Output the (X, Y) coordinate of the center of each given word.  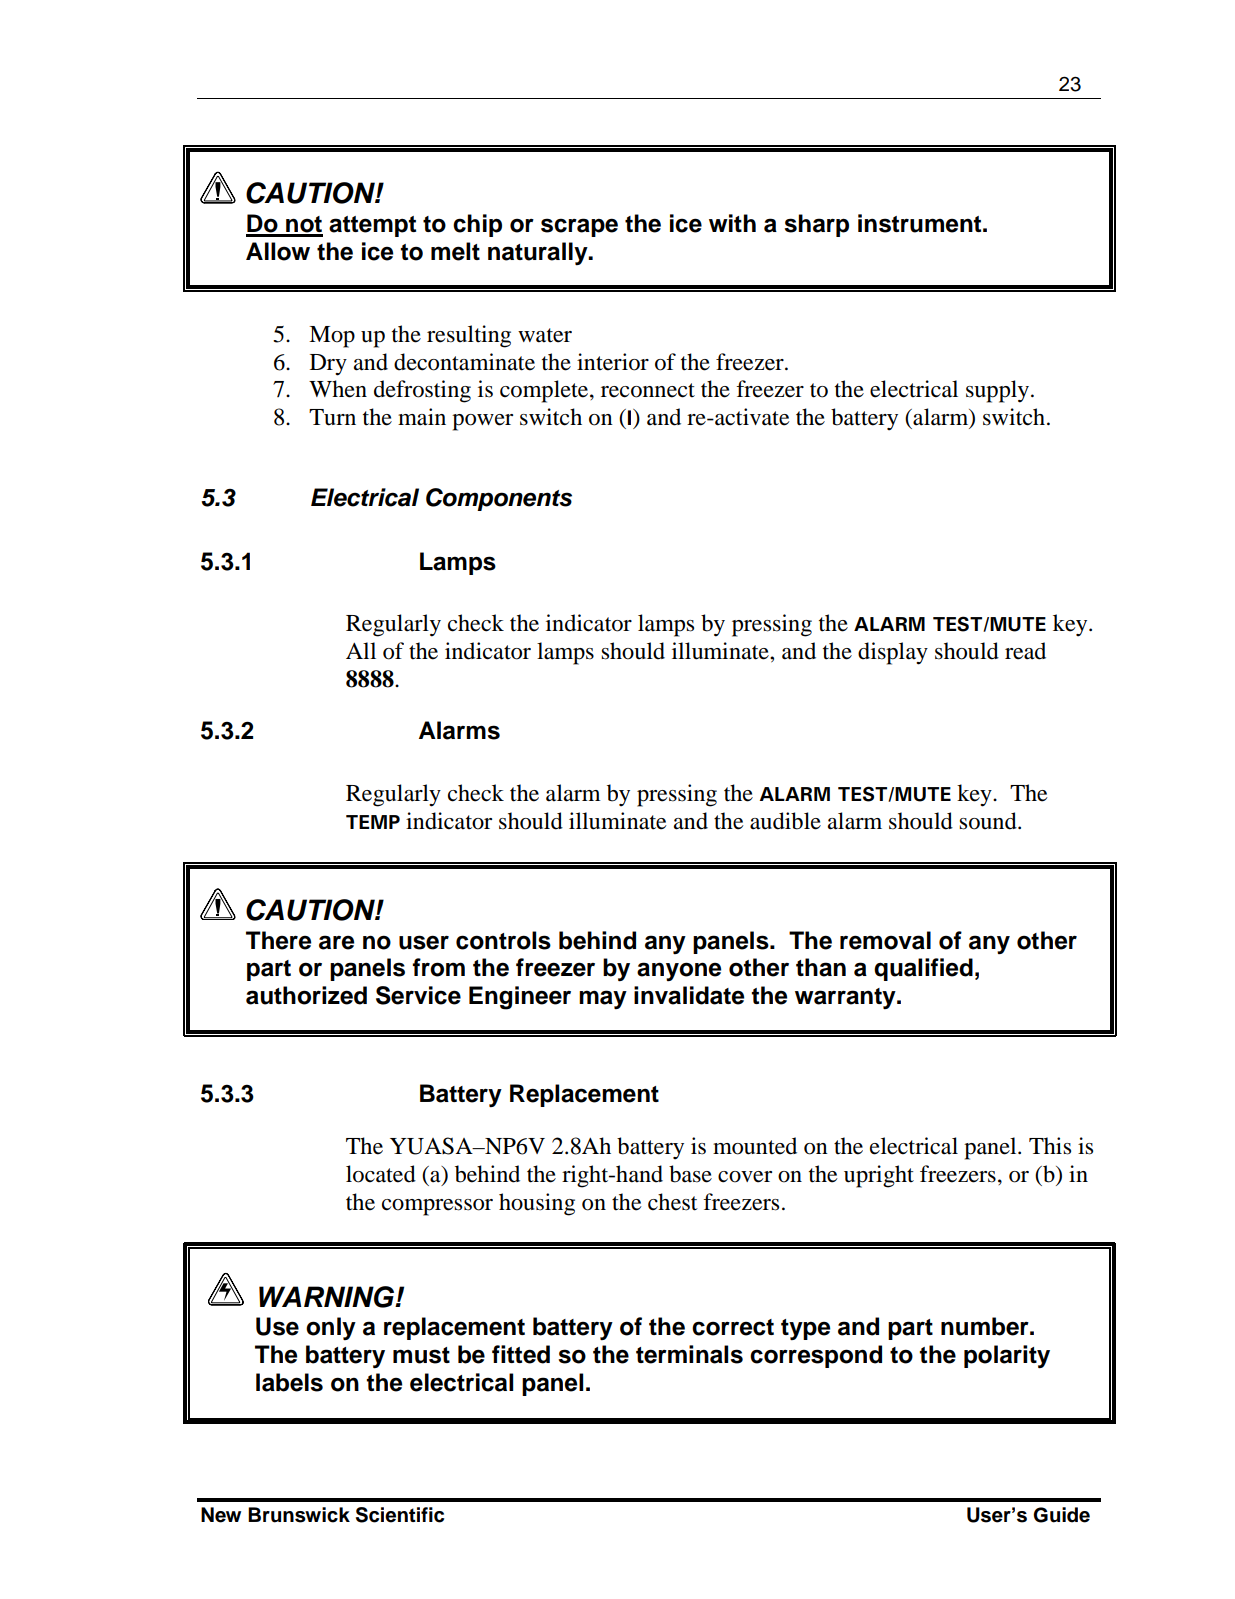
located (381, 1174)
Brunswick (299, 1515)
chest (673, 1202)
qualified (923, 969)
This (1050, 1146)
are (336, 942)
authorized (306, 995)
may (603, 999)
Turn (332, 417)
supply (997, 391)
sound (989, 821)
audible (785, 821)
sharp (816, 225)
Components (499, 499)
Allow (278, 251)
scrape (579, 227)
